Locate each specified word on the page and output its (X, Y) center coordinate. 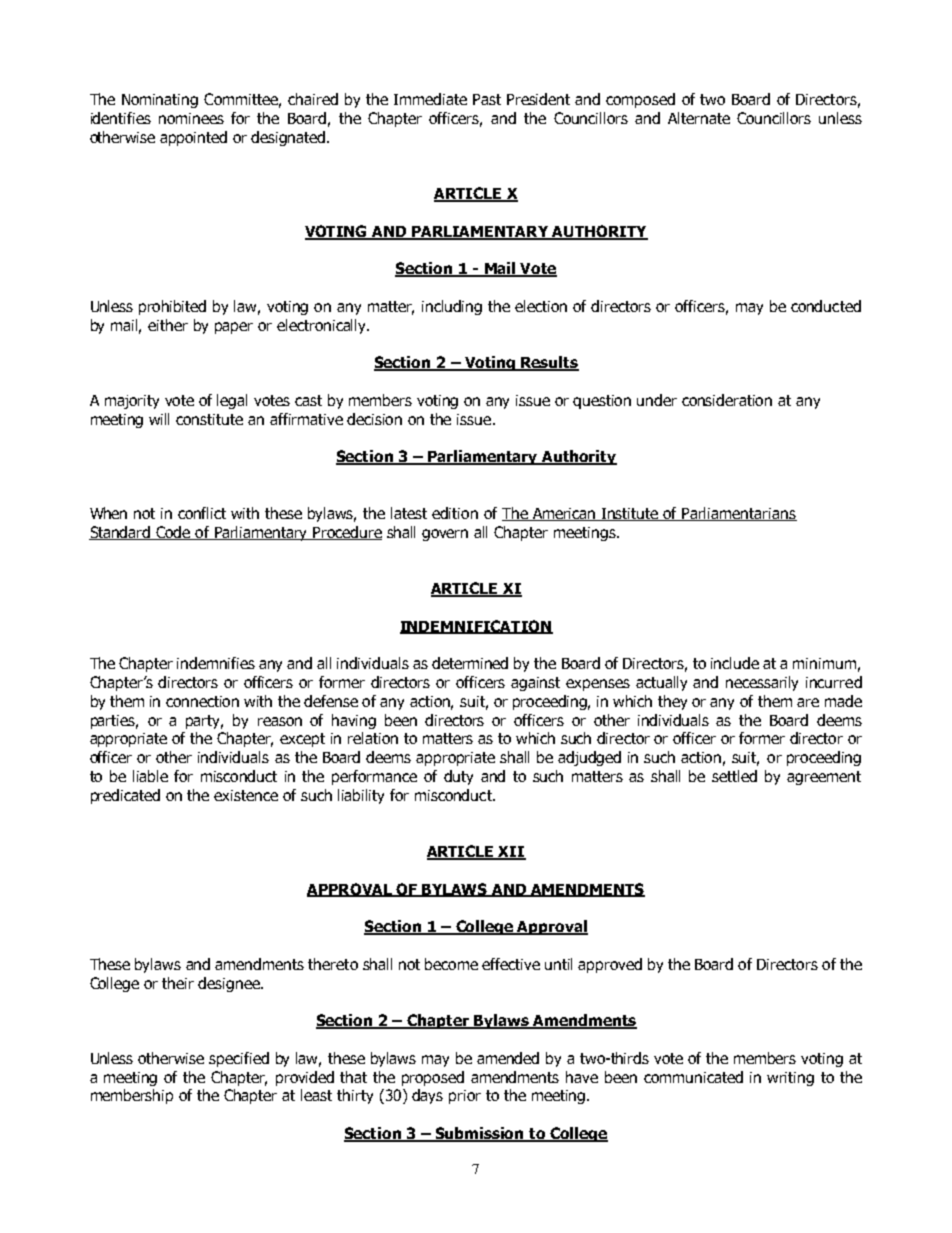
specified (239, 1059)
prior (465, 1097)
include (735, 663)
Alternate (699, 118)
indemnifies (216, 663)
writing (790, 1079)
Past (487, 99)
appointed (193, 138)
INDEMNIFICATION (476, 627)
